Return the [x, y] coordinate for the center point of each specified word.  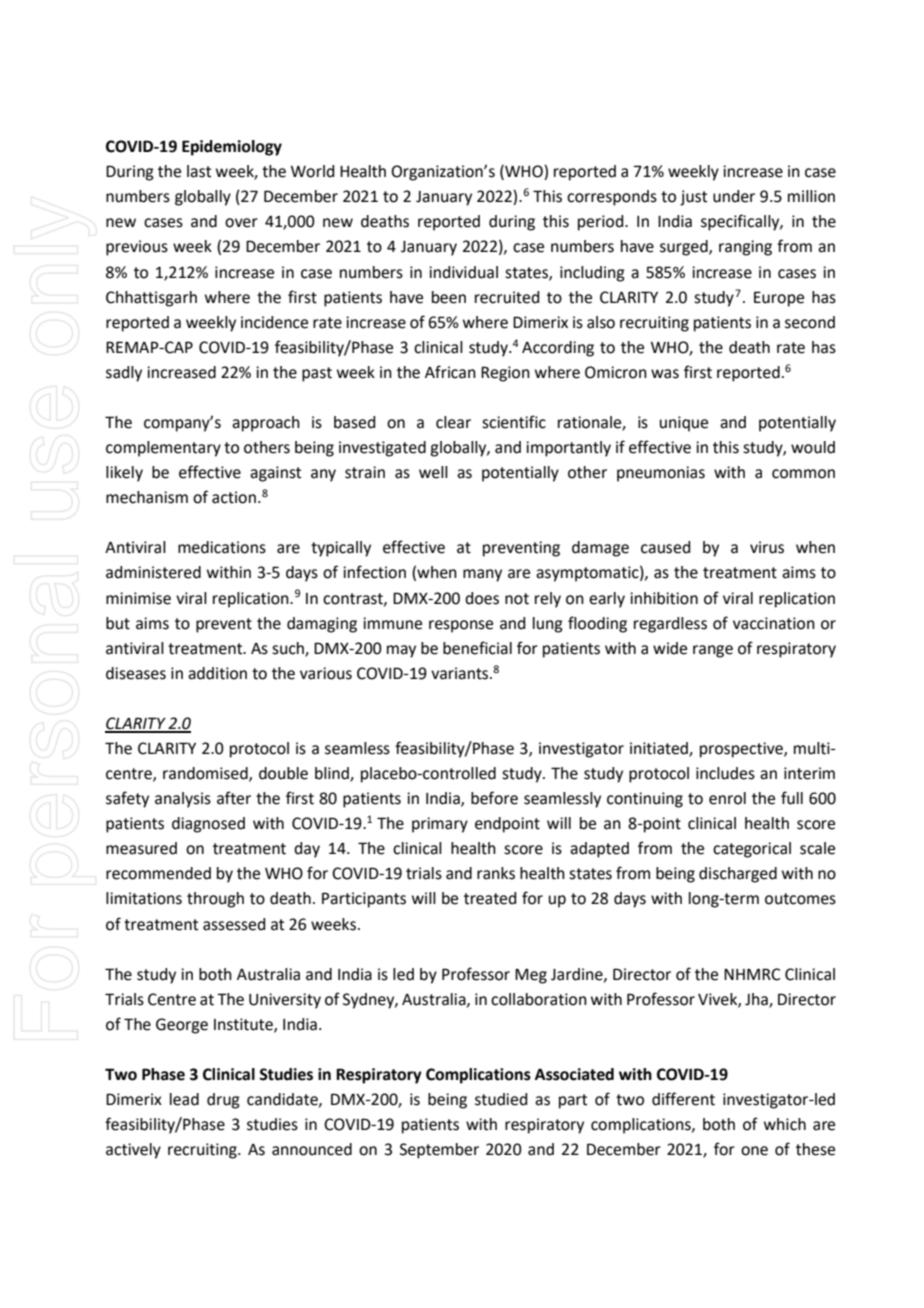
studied [501, 1099]
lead [184, 1099]
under [734, 196]
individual [463, 272]
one [754, 1151]
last [199, 171]
